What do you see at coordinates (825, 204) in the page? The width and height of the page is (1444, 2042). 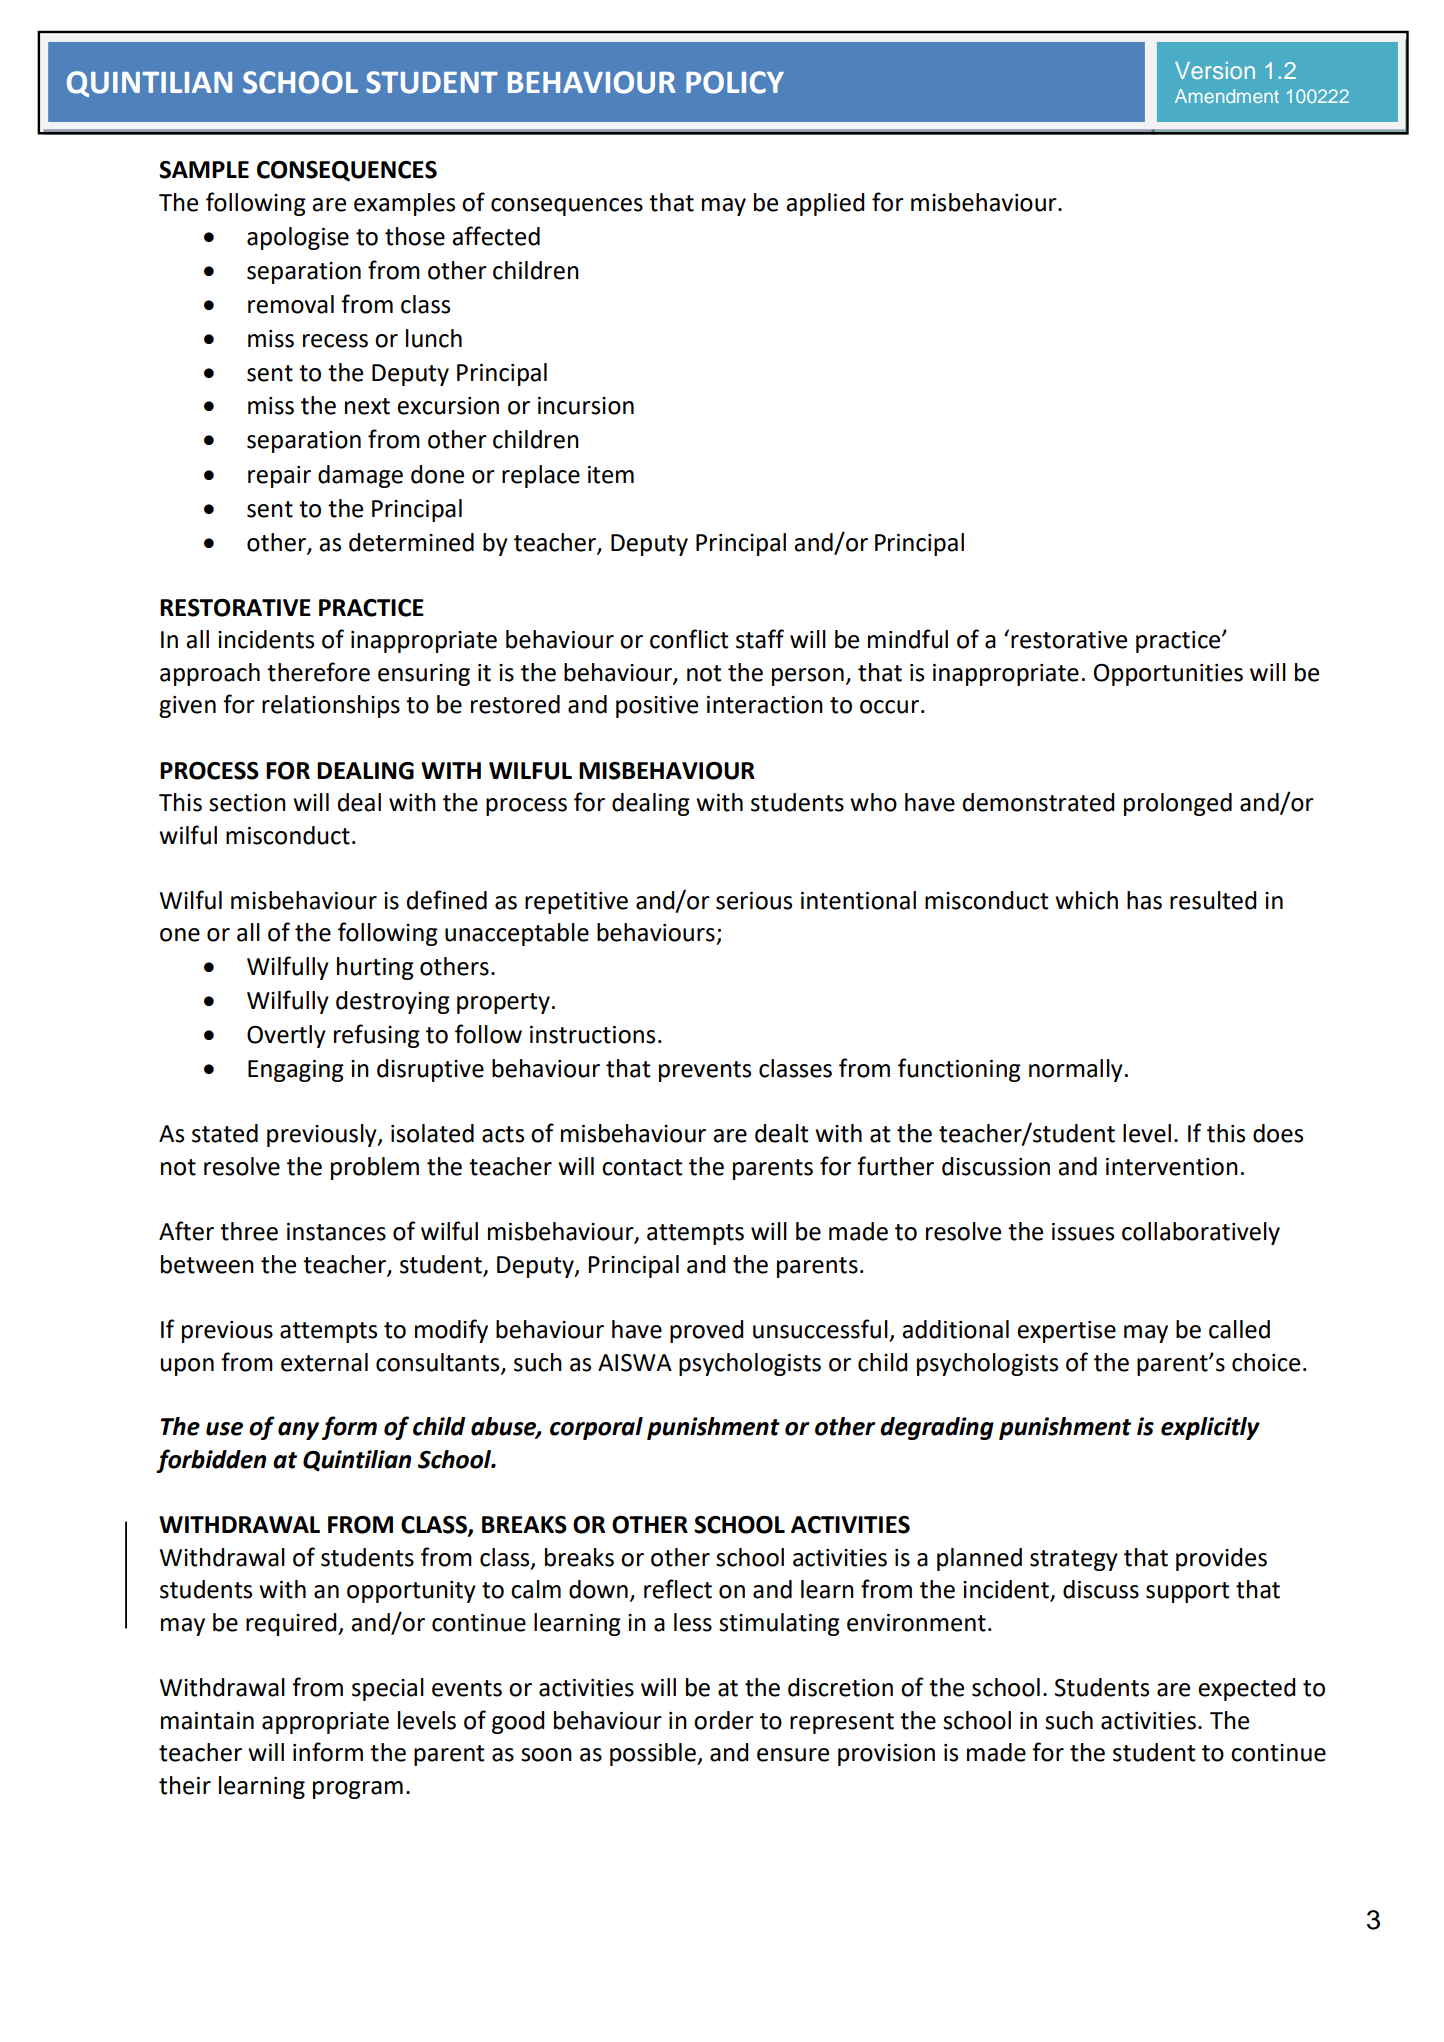 I see `applied` at bounding box center [825, 204].
